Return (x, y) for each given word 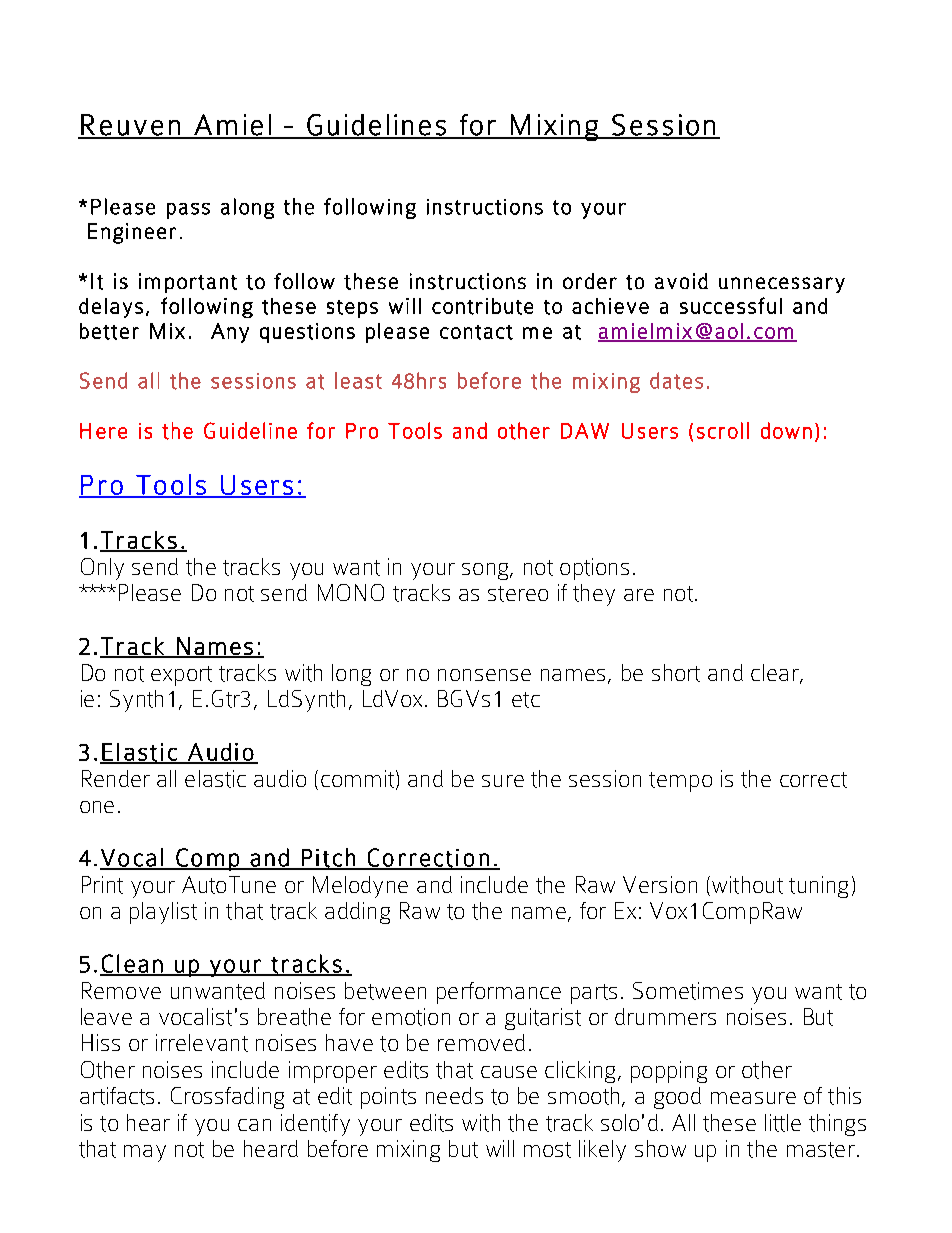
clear (776, 674)
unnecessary (782, 285)
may (145, 1153)
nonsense (484, 675)
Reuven (130, 126)
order (590, 281)
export (181, 676)
